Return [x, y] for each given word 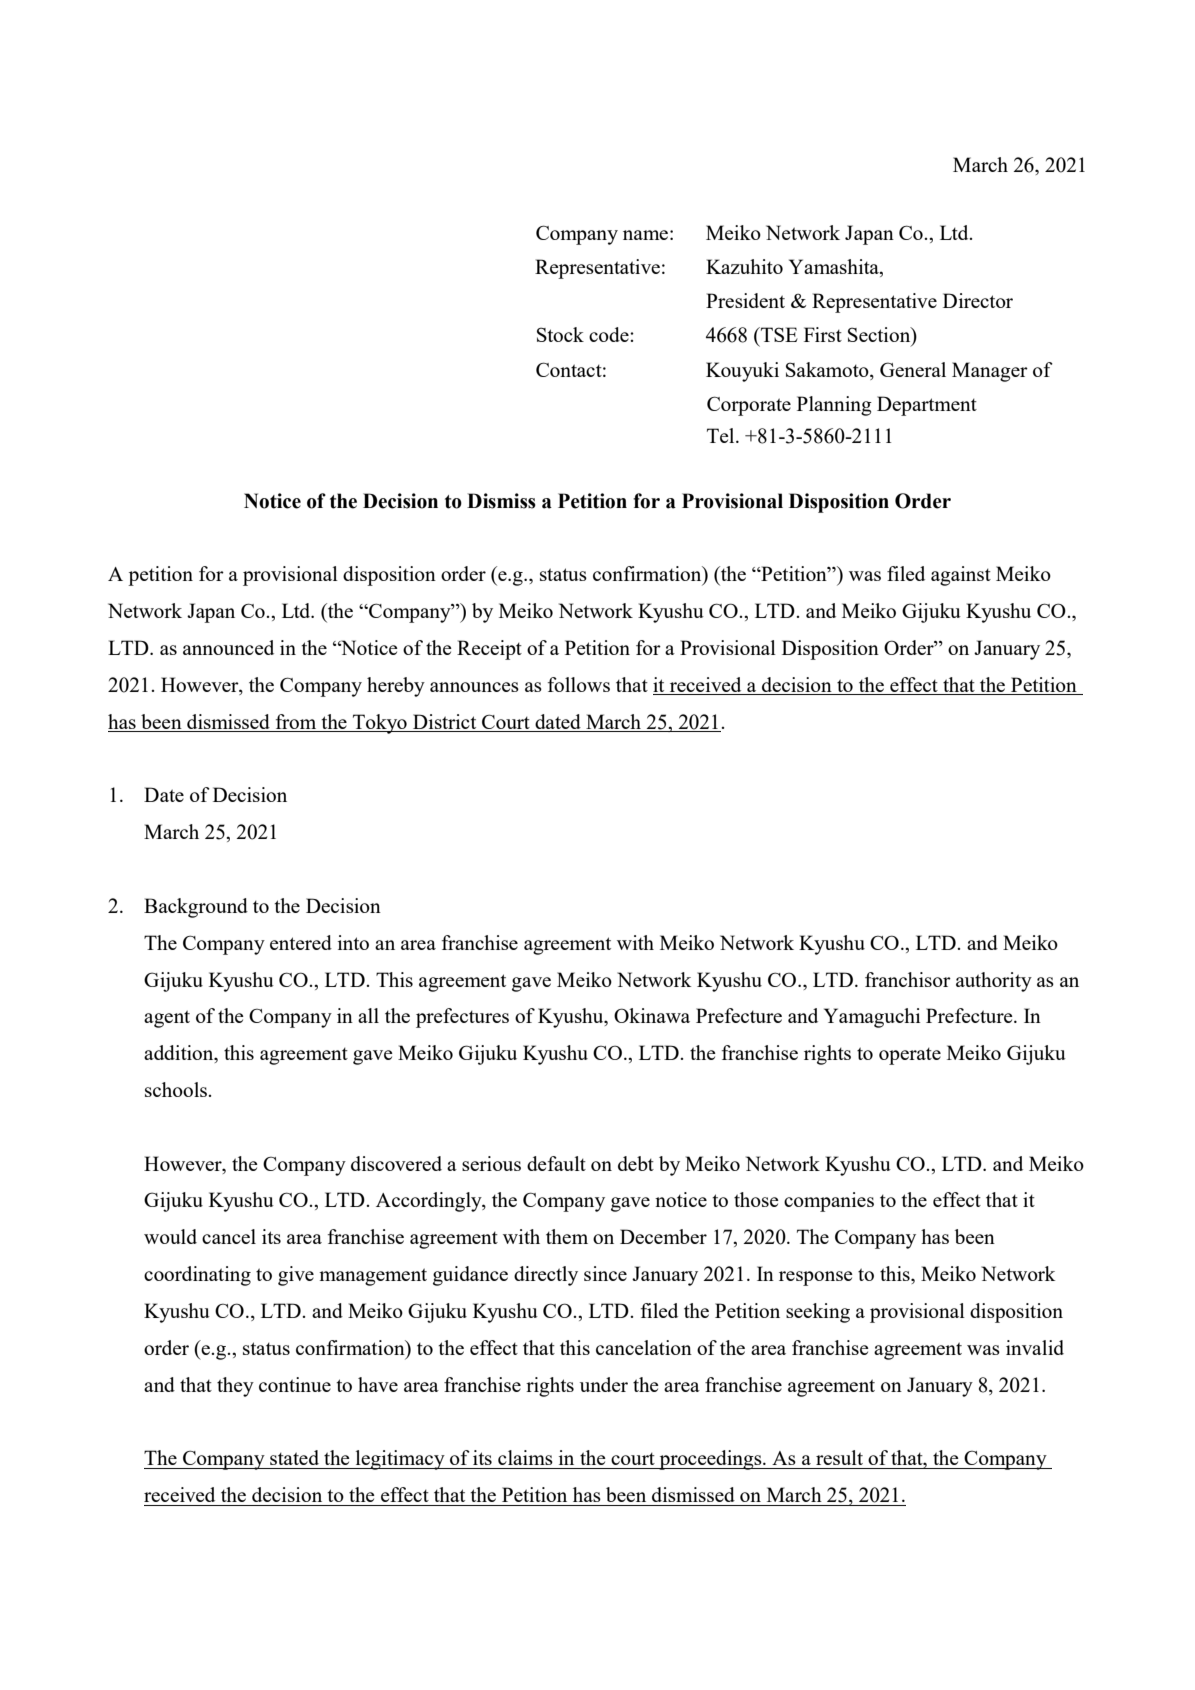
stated [294, 1457]
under [604, 1384]
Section [880, 336]
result [839, 1457]
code [610, 334]
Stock [560, 334]
